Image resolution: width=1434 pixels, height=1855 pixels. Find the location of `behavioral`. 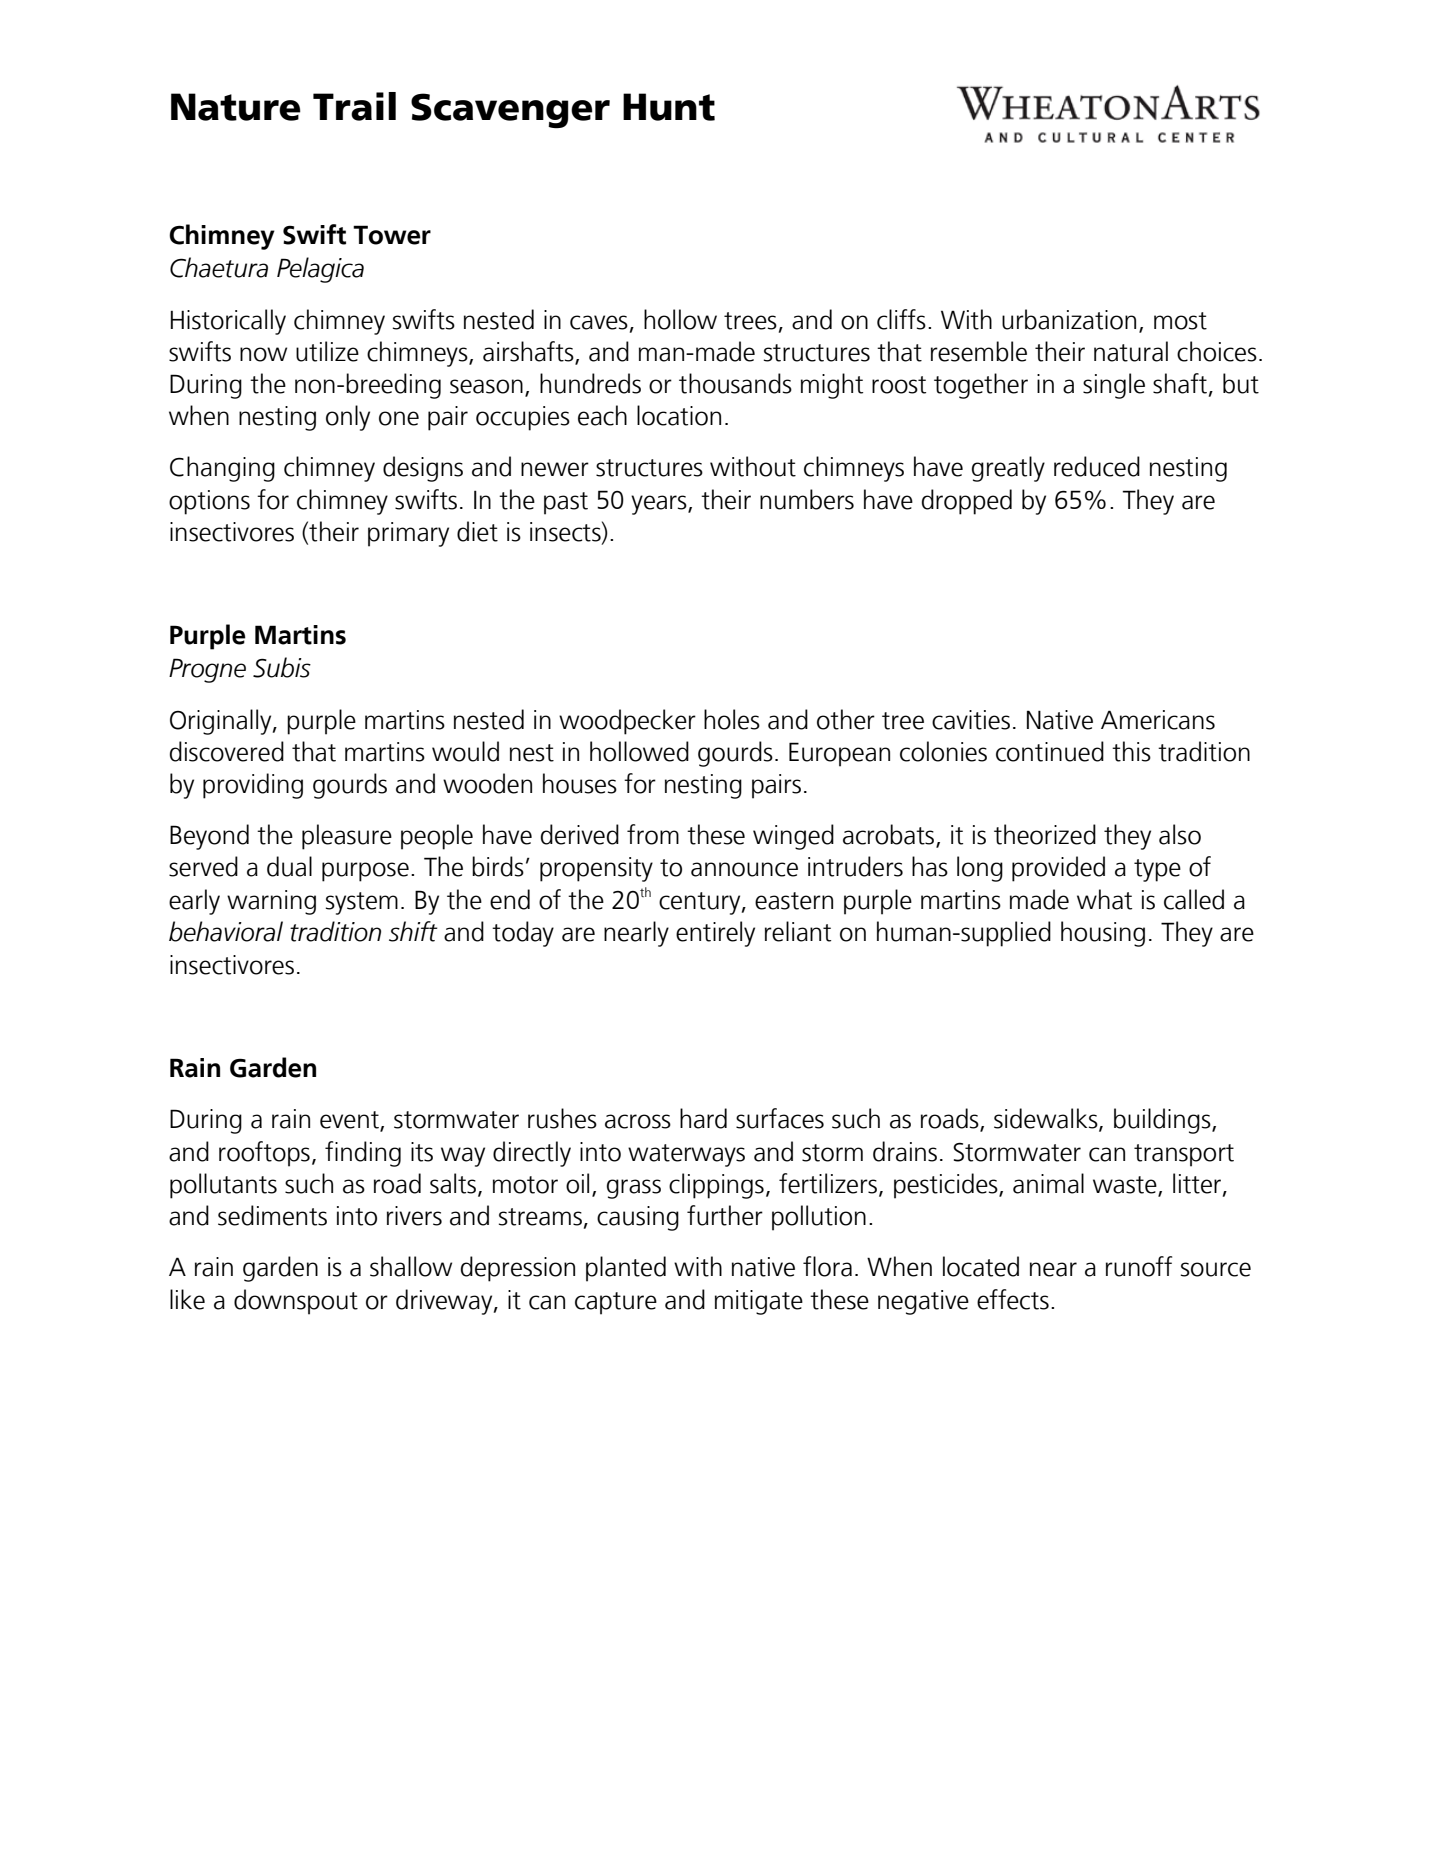

behavioral is located at coordinates (226, 931).
